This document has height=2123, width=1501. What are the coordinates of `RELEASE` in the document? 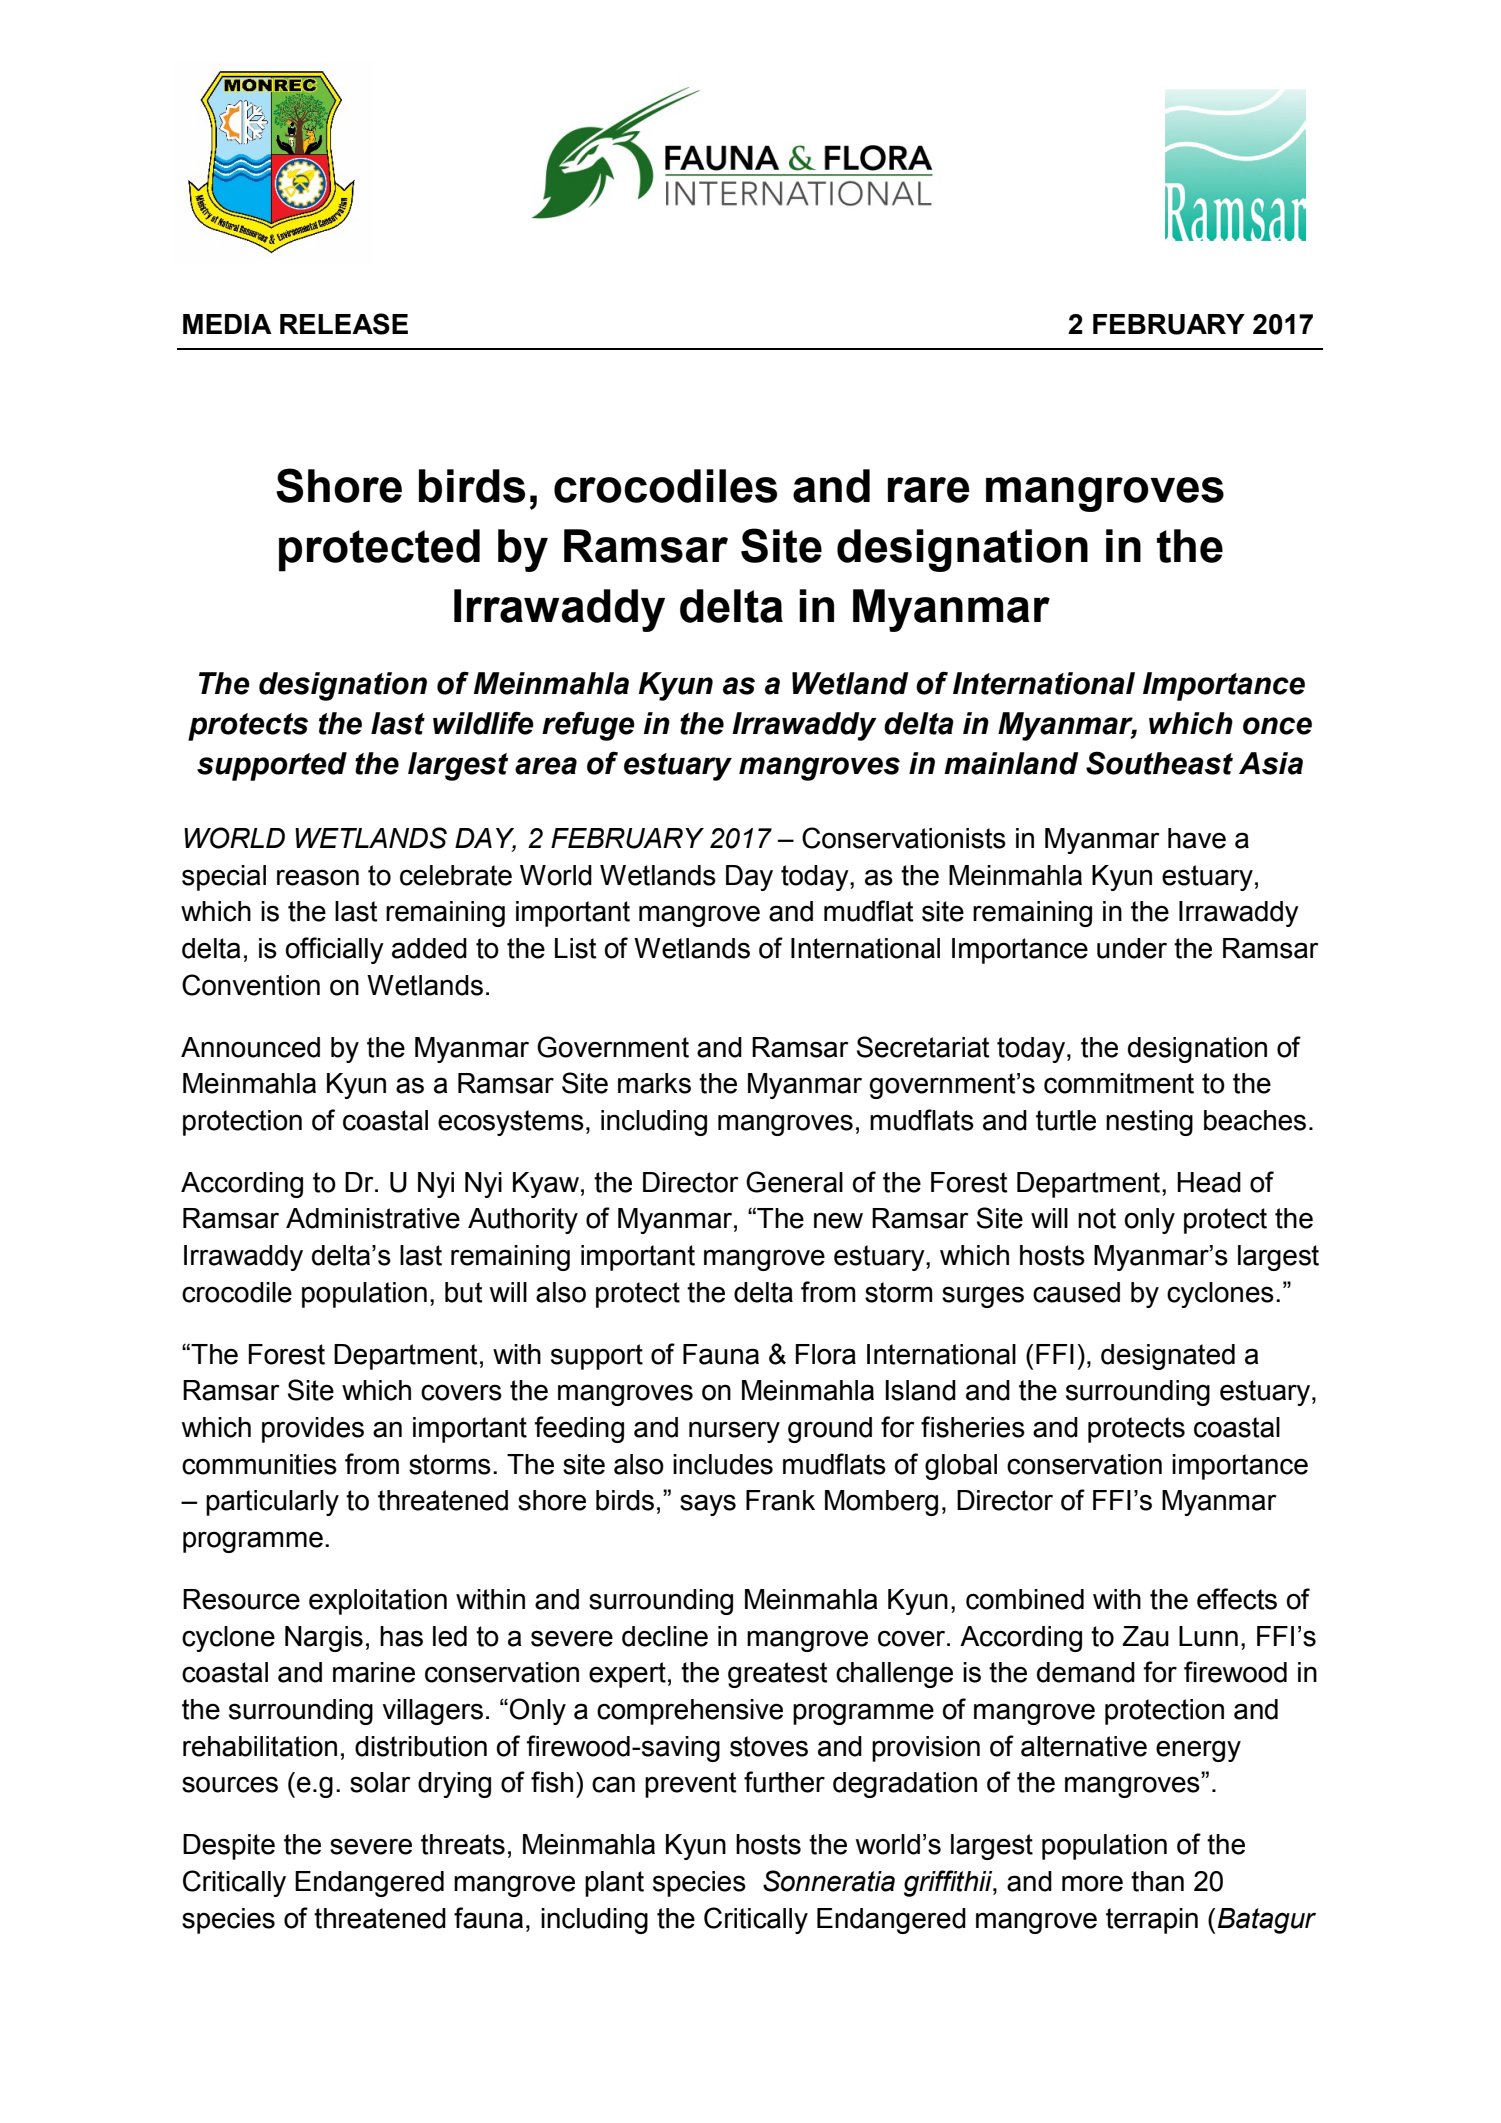 It's located at (344, 324).
